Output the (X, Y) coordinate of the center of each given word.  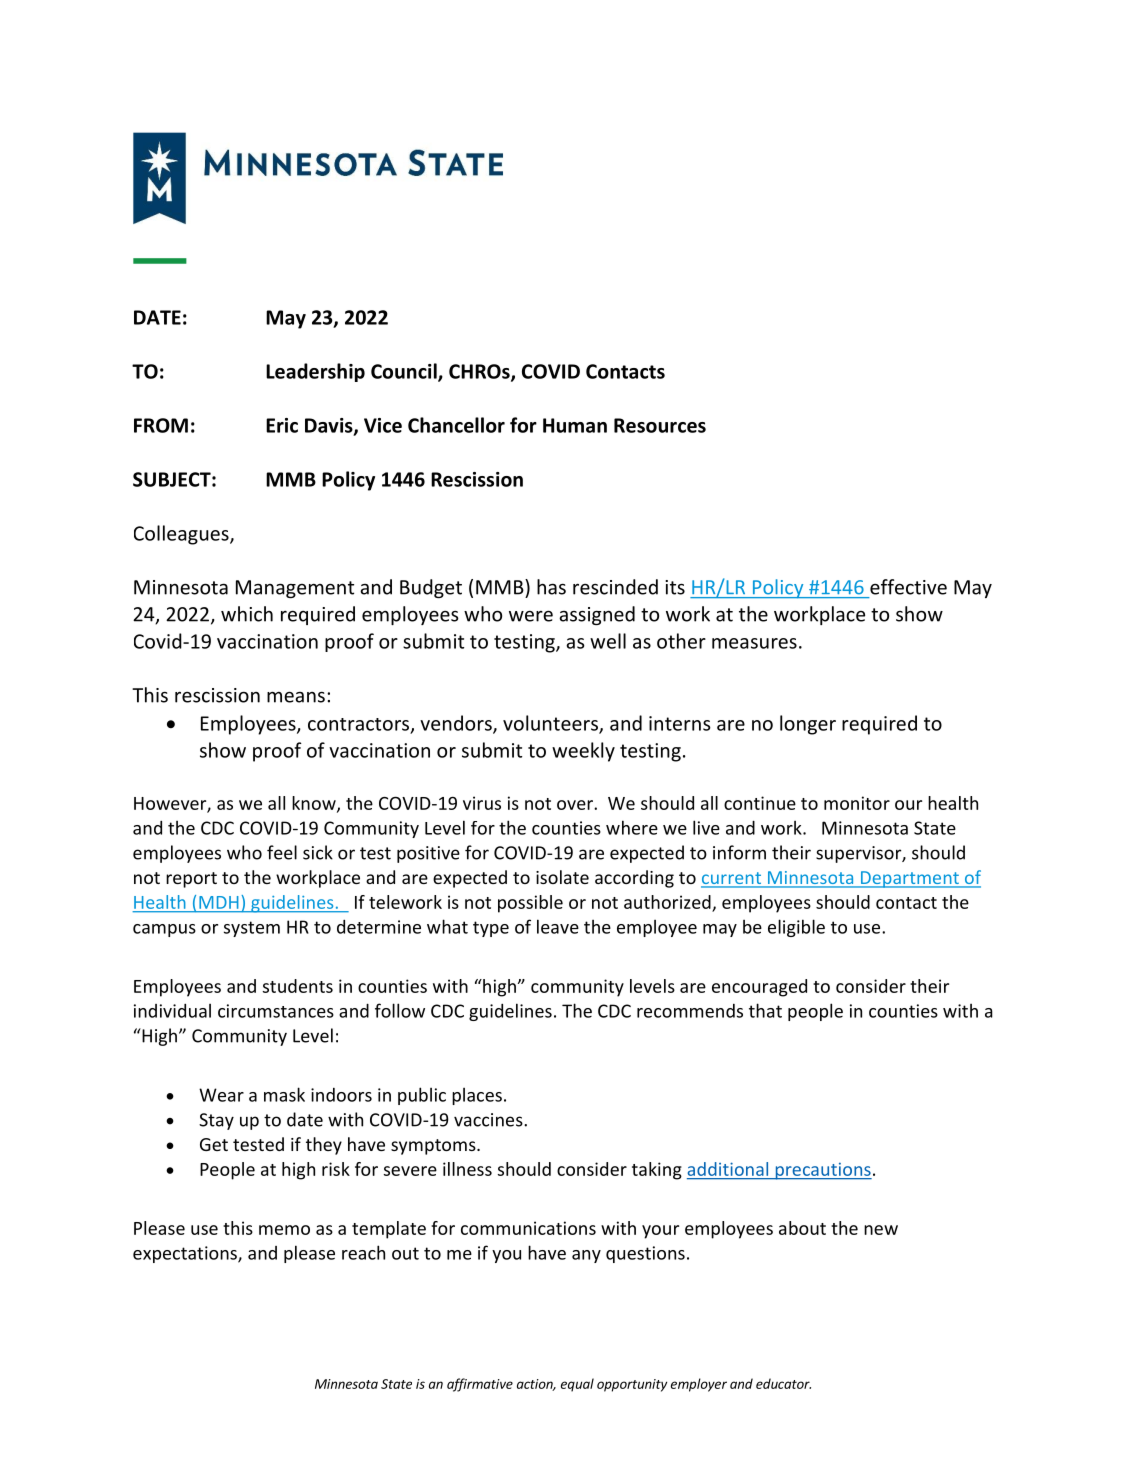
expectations (186, 1254)
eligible (796, 928)
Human (575, 425)
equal (577, 1385)
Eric (282, 425)
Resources (660, 425)
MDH (219, 902)
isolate (562, 877)
